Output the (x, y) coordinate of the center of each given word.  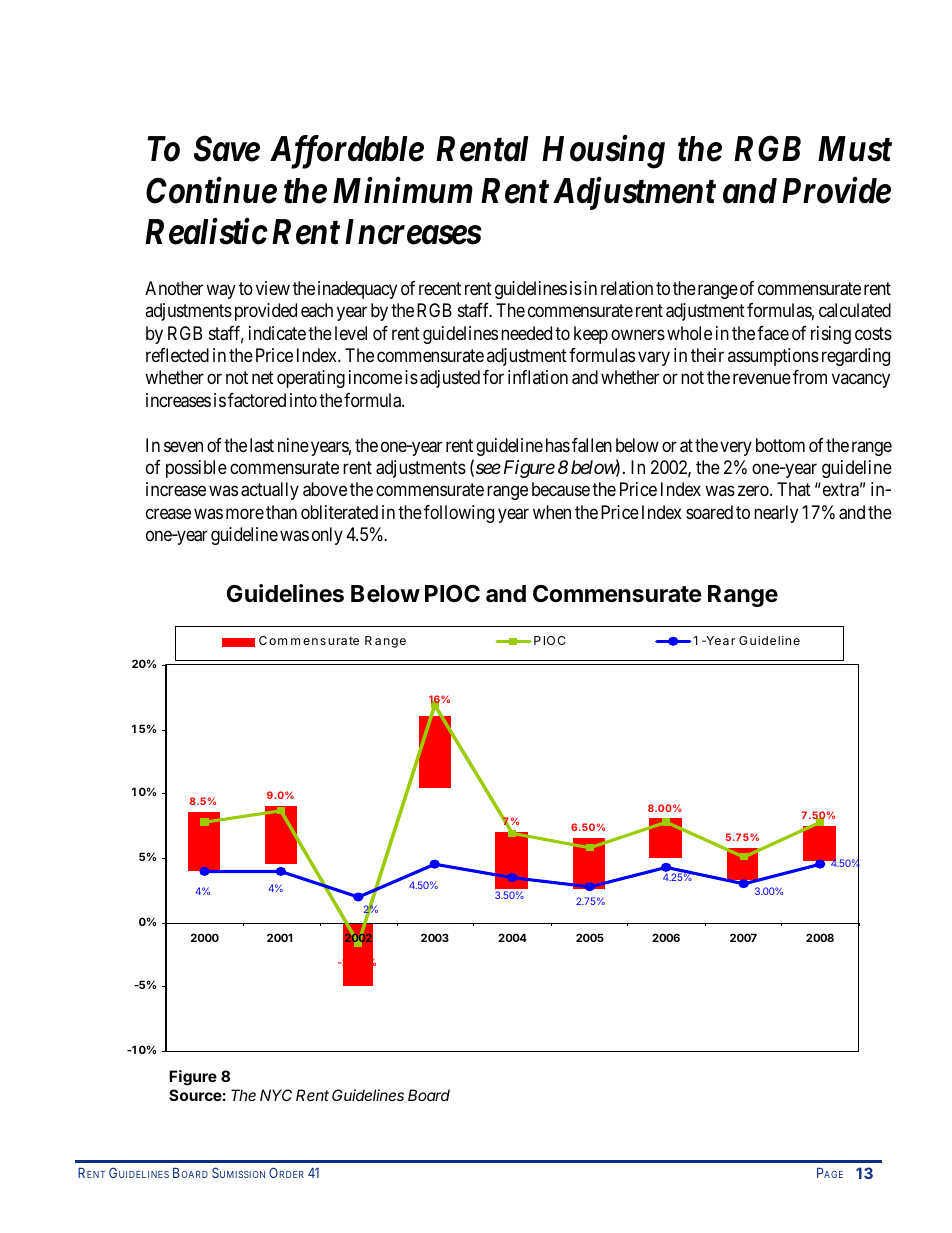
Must (855, 149)
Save (227, 149)
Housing (603, 152)
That (794, 489)
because (561, 489)
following (459, 514)
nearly (776, 514)
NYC (276, 1095)
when (552, 512)
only (327, 536)
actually (270, 491)
